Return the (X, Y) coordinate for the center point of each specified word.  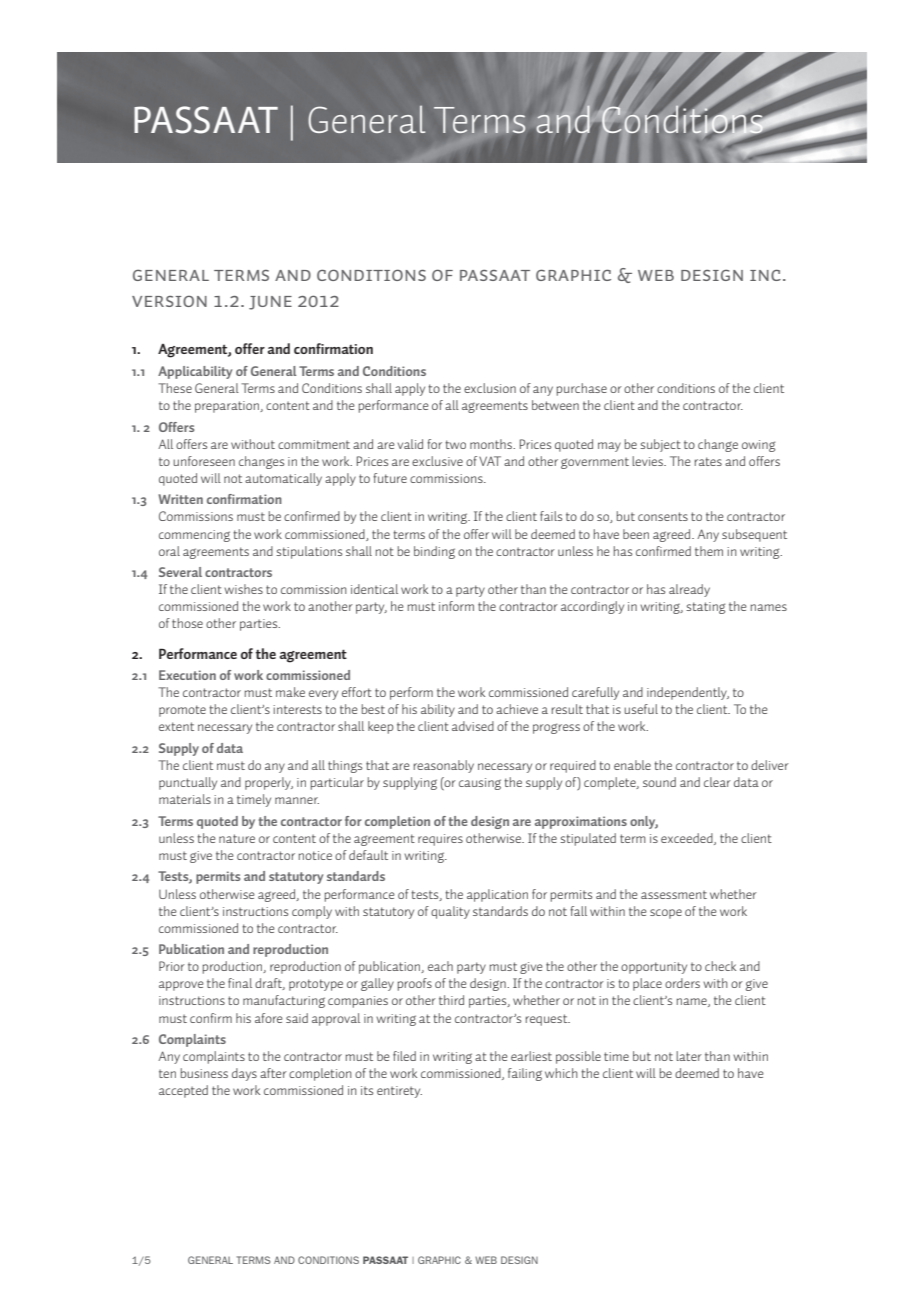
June (270, 303)
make (290, 692)
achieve (517, 709)
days (244, 1074)
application (497, 895)
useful (641, 709)
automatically (283, 479)
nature (237, 838)
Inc (765, 275)
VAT (490, 461)
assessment (674, 894)
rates (708, 461)
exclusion (490, 388)
